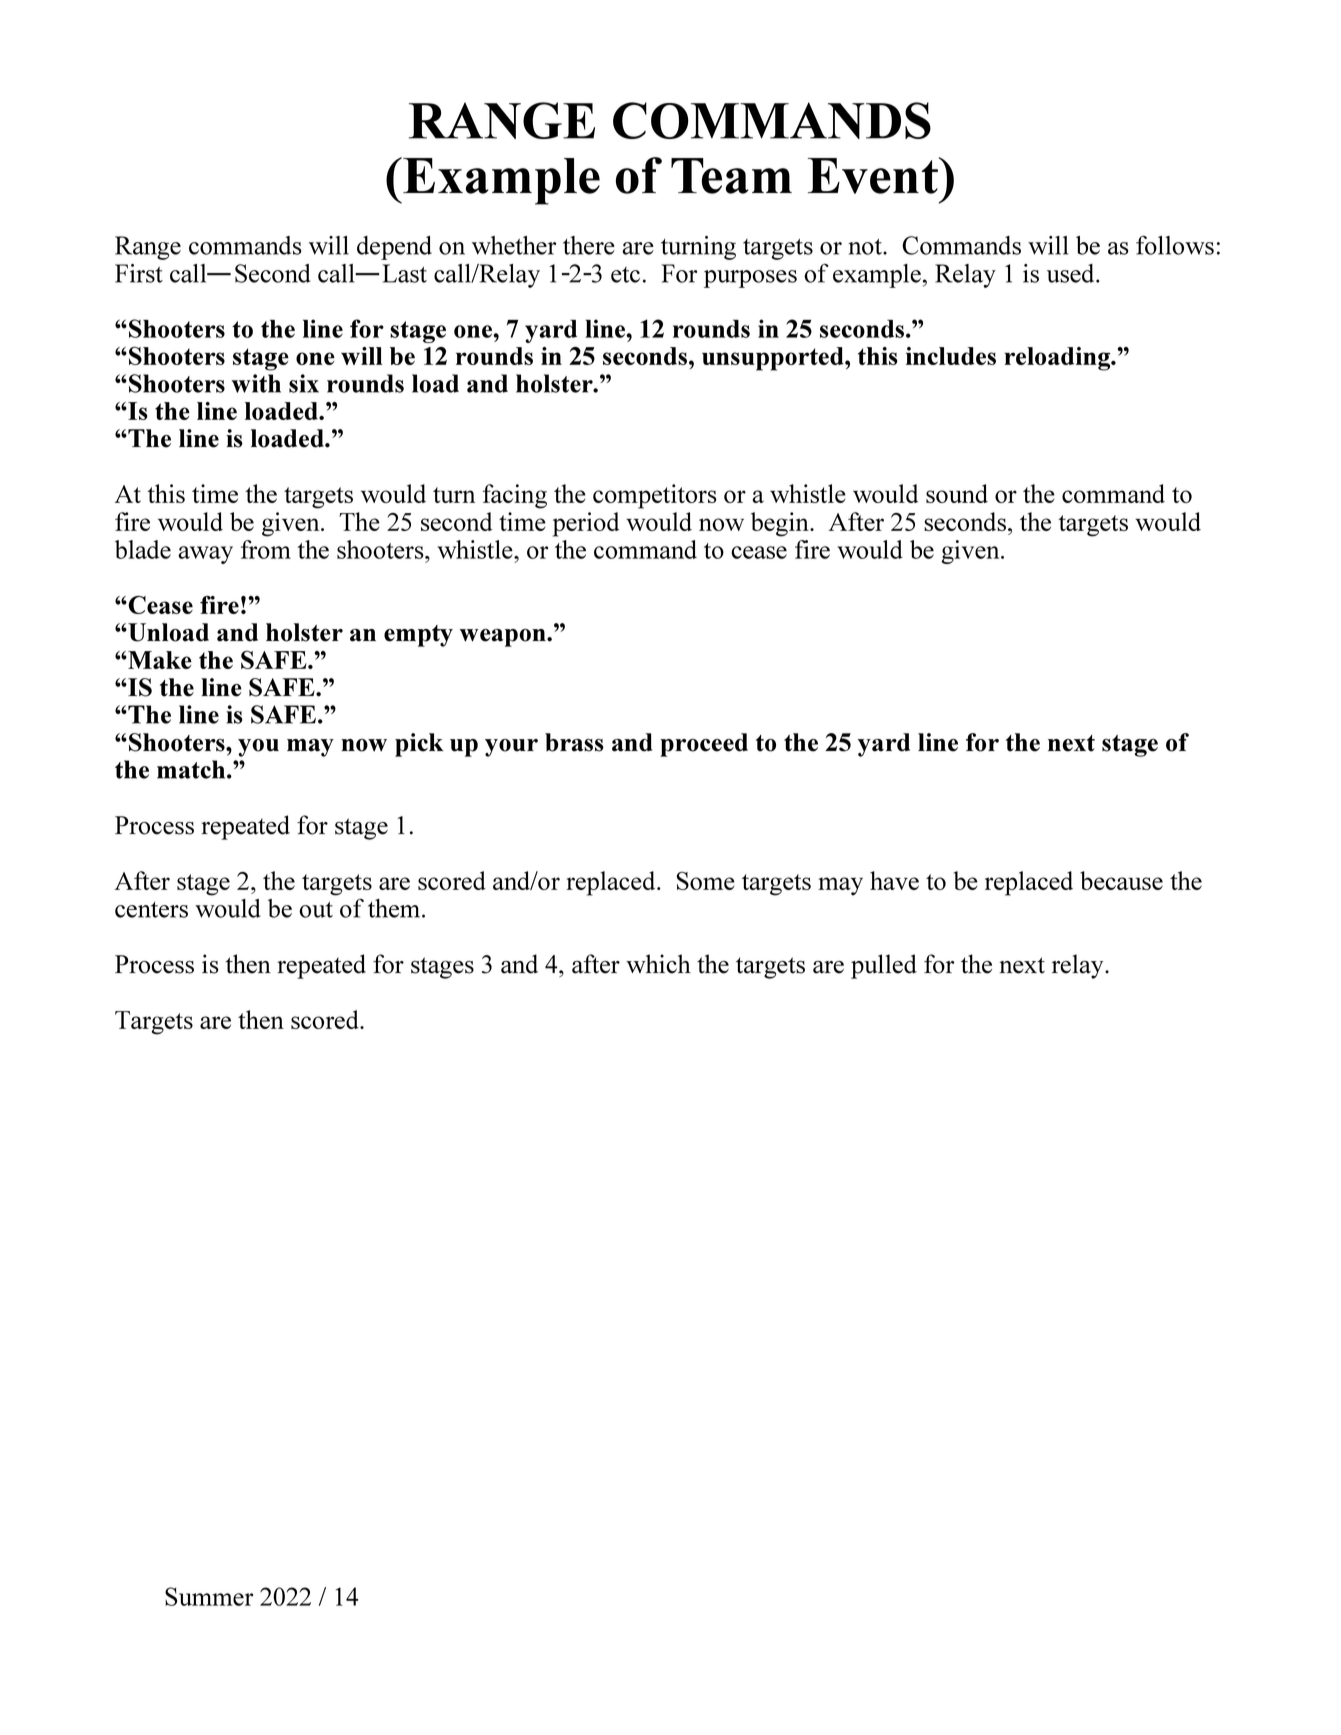 This screenshot has width=1341, height=1735. What do you see at coordinates (316, 910) in the screenshot?
I see `out` at bounding box center [316, 910].
